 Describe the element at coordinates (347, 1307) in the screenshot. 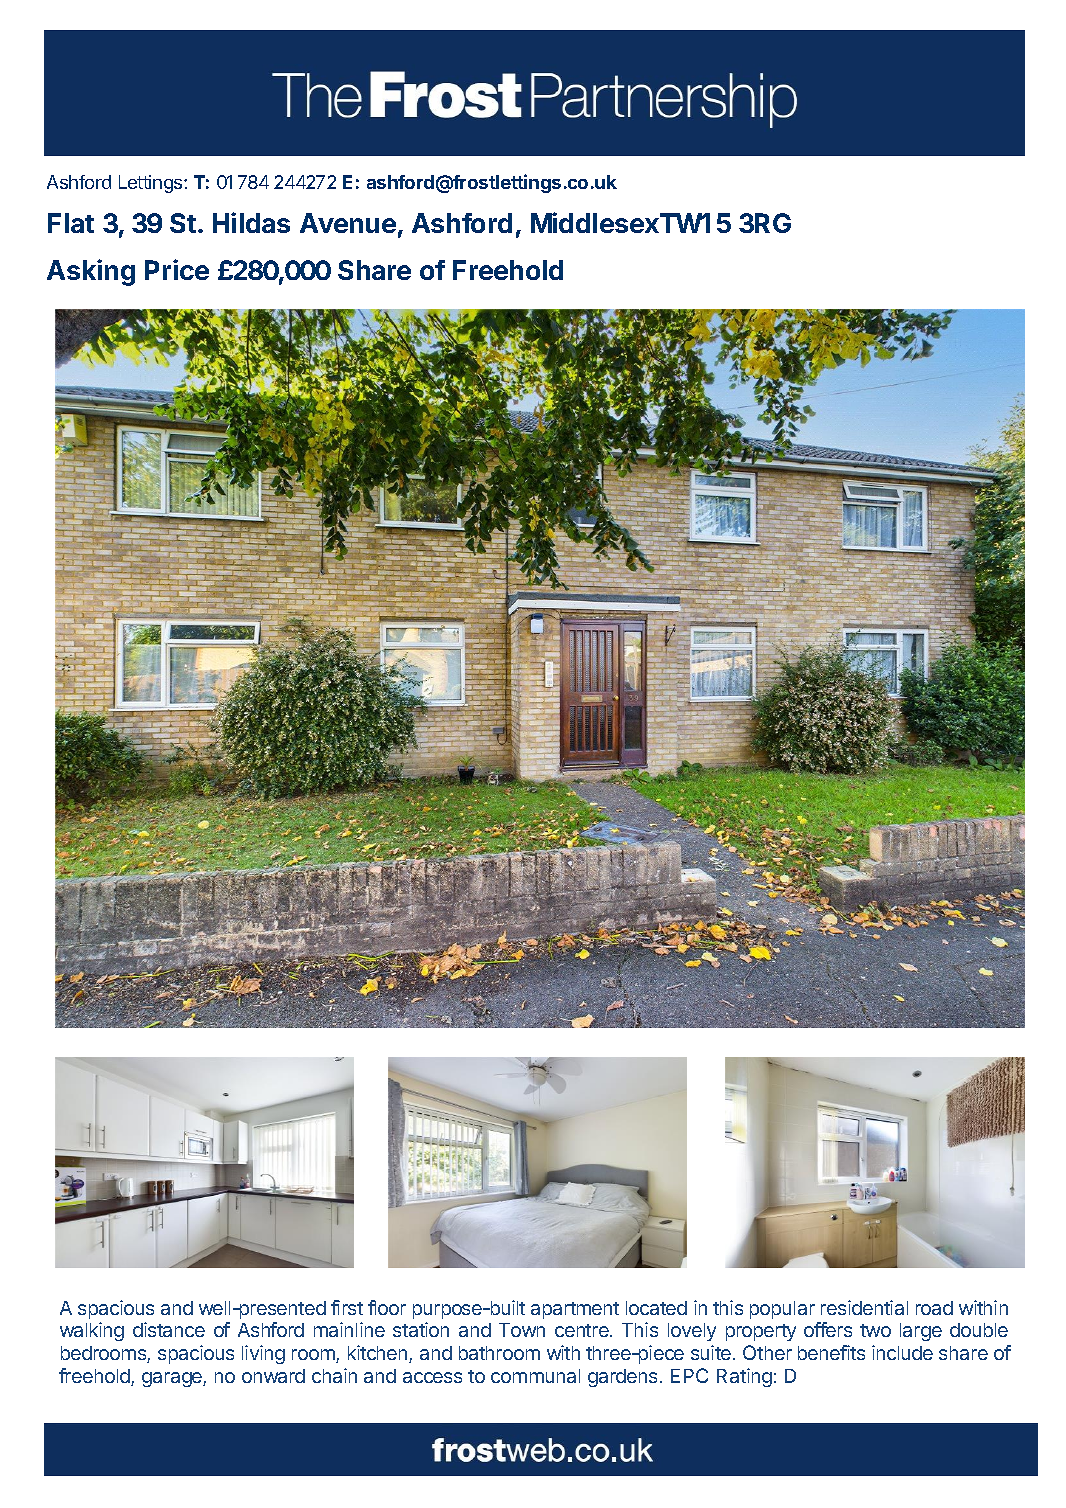

I see `first` at that location.
